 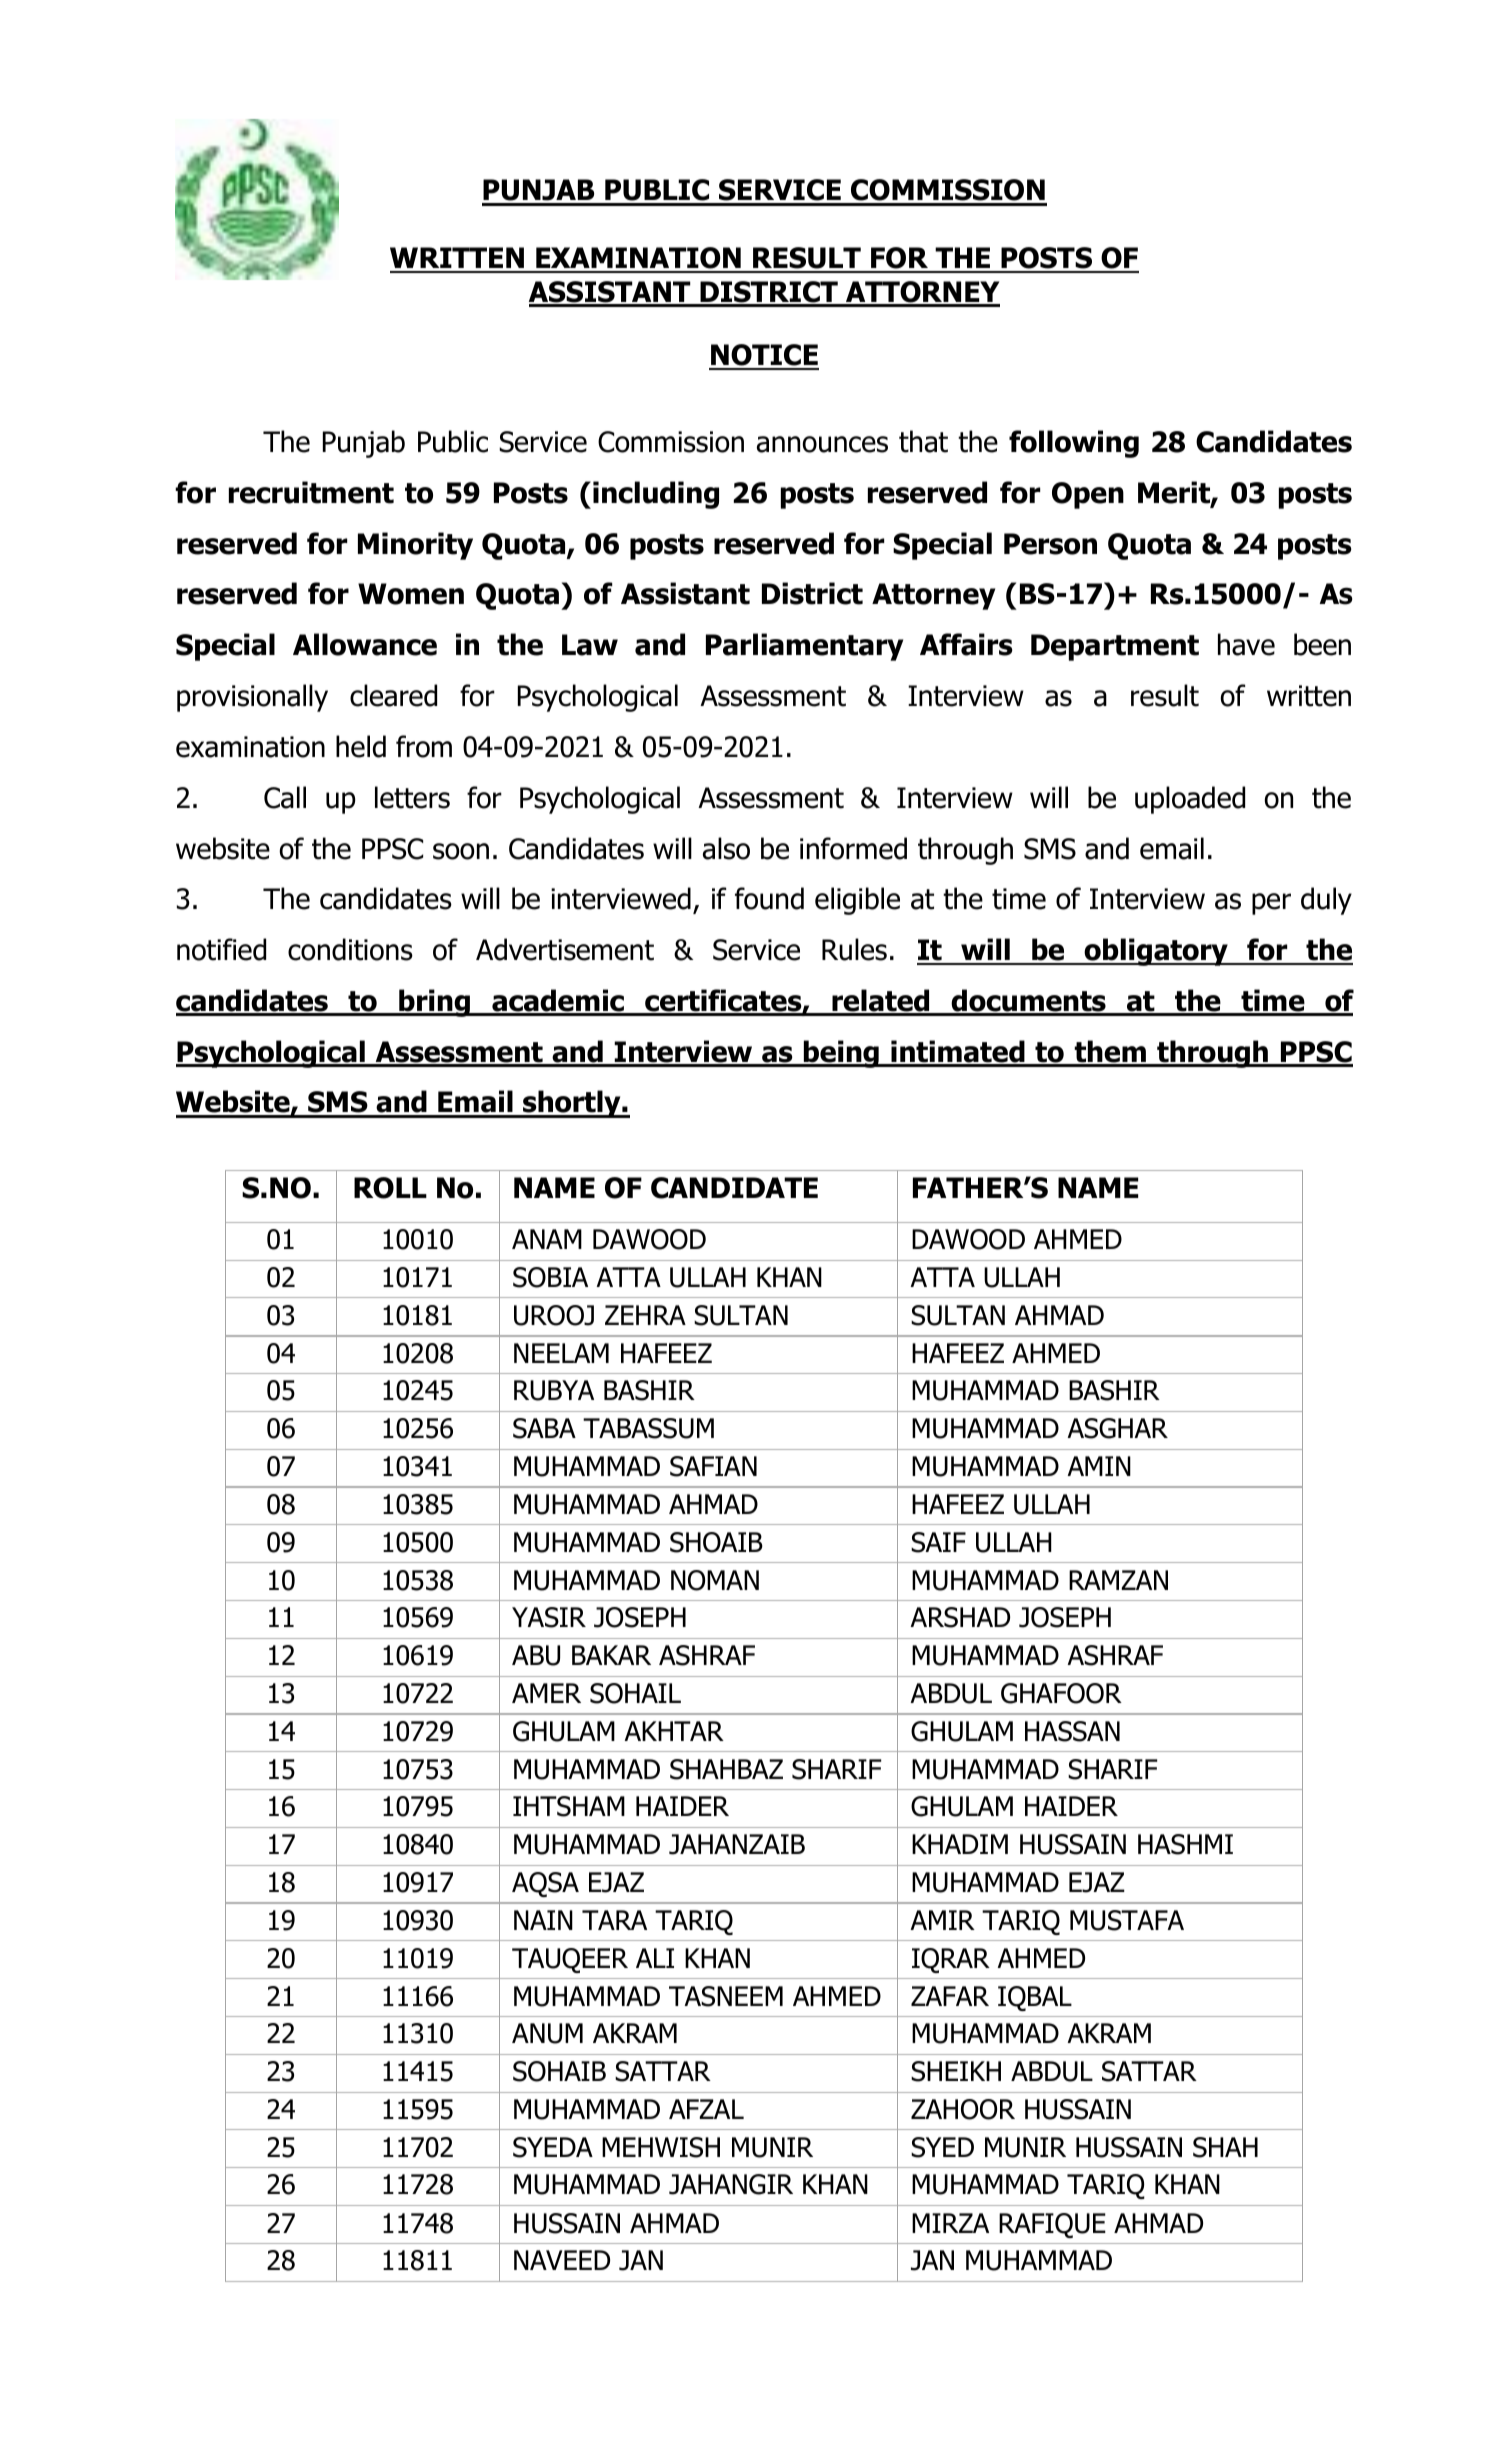 What do you see at coordinates (1074, 444) in the screenshot?
I see `following` at bounding box center [1074, 444].
